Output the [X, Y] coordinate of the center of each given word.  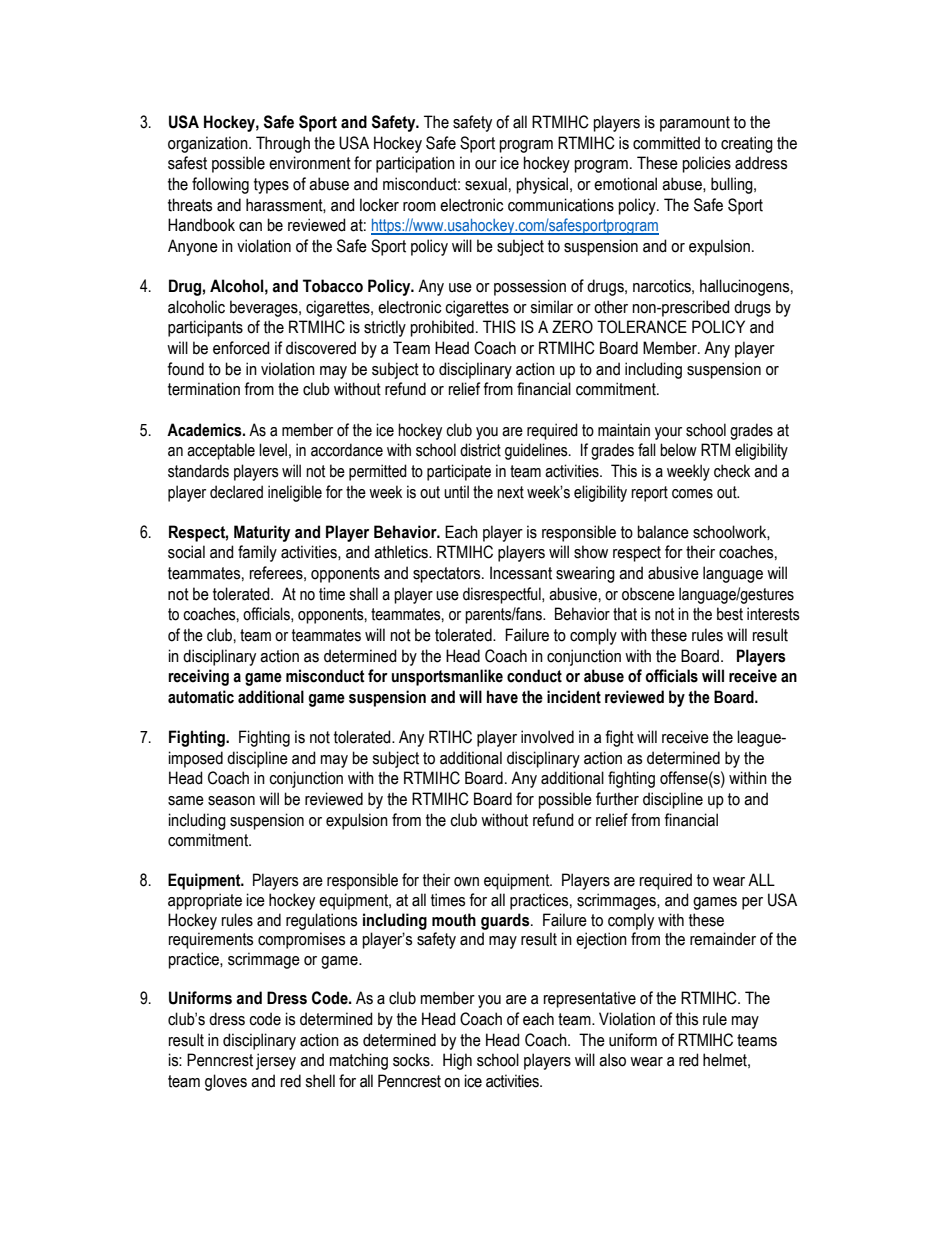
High [457, 1061]
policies [707, 164]
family [257, 553]
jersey [276, 1061]
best [730, 614]
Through [283, 144]
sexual [486, 184]
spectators [448, 575]
